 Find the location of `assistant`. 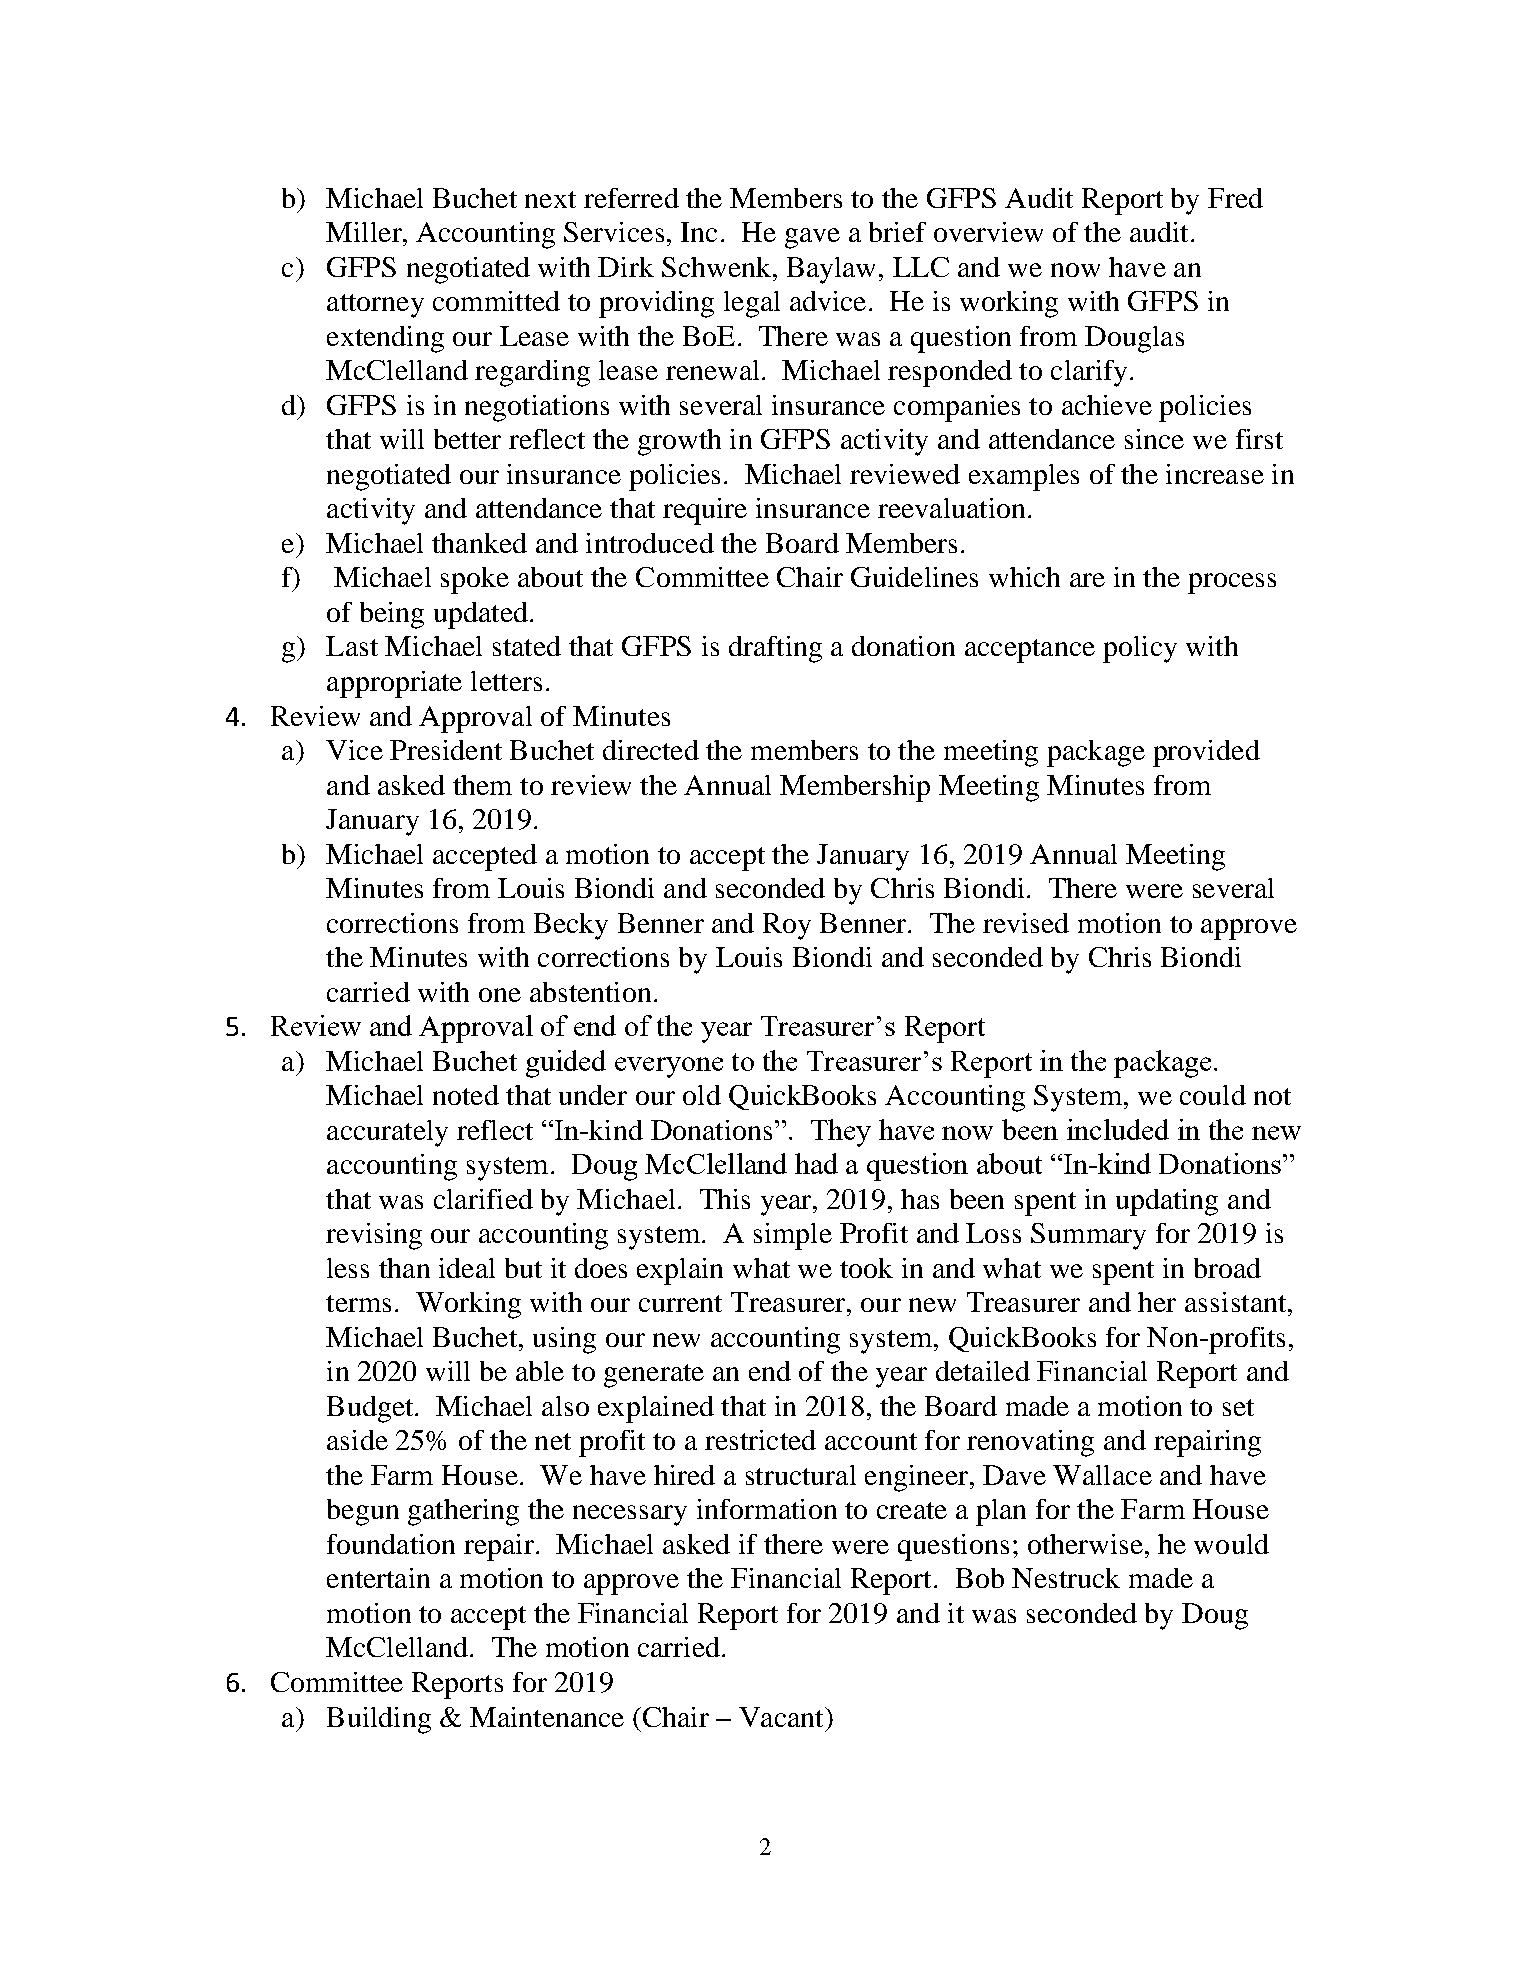

assistant is located at coordinates (1237, 1302).
